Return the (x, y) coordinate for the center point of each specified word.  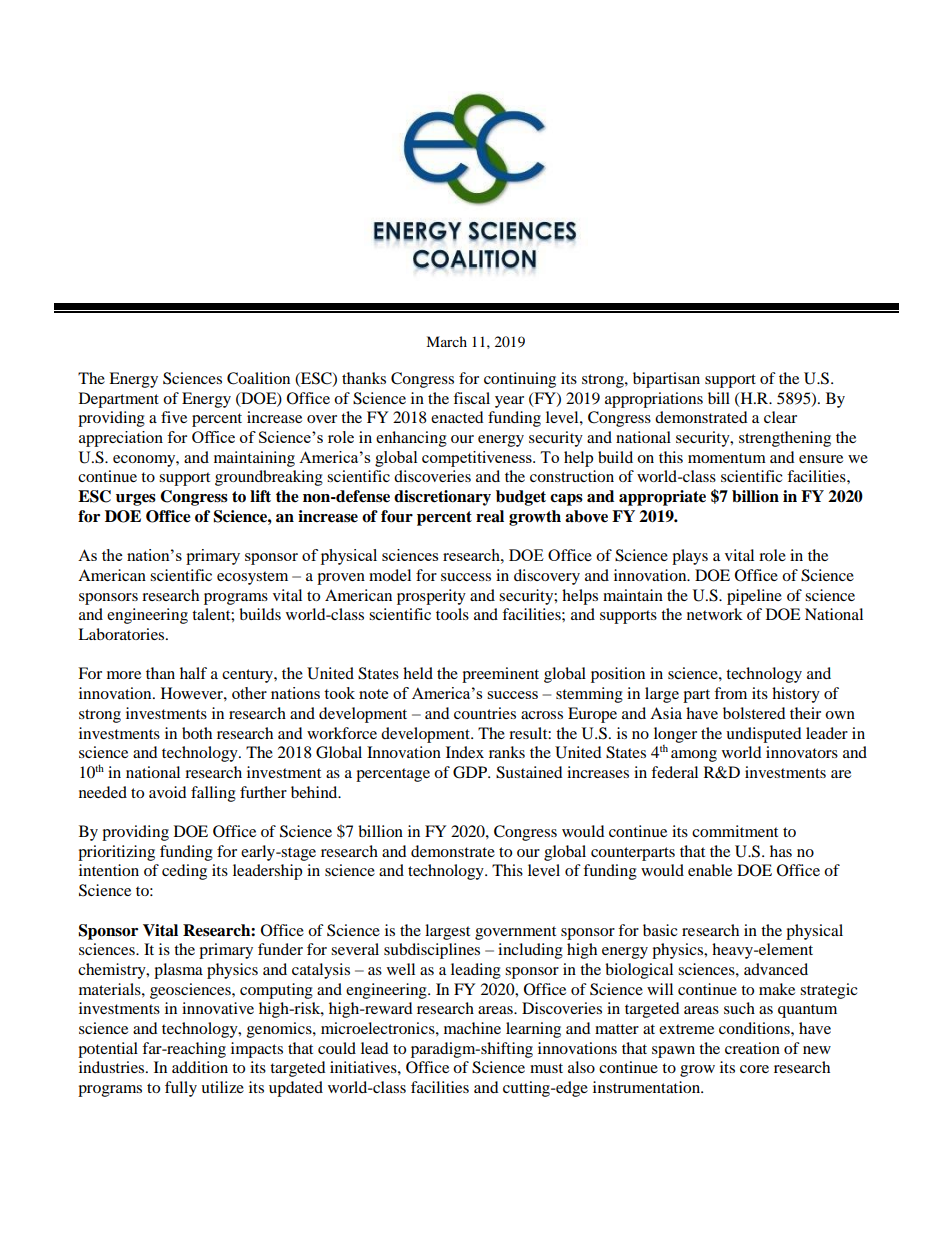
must (546, 1068)
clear (780, 417)
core (754, 1069)
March (446, 341)
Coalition (258, 378)
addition (200, 1067)
